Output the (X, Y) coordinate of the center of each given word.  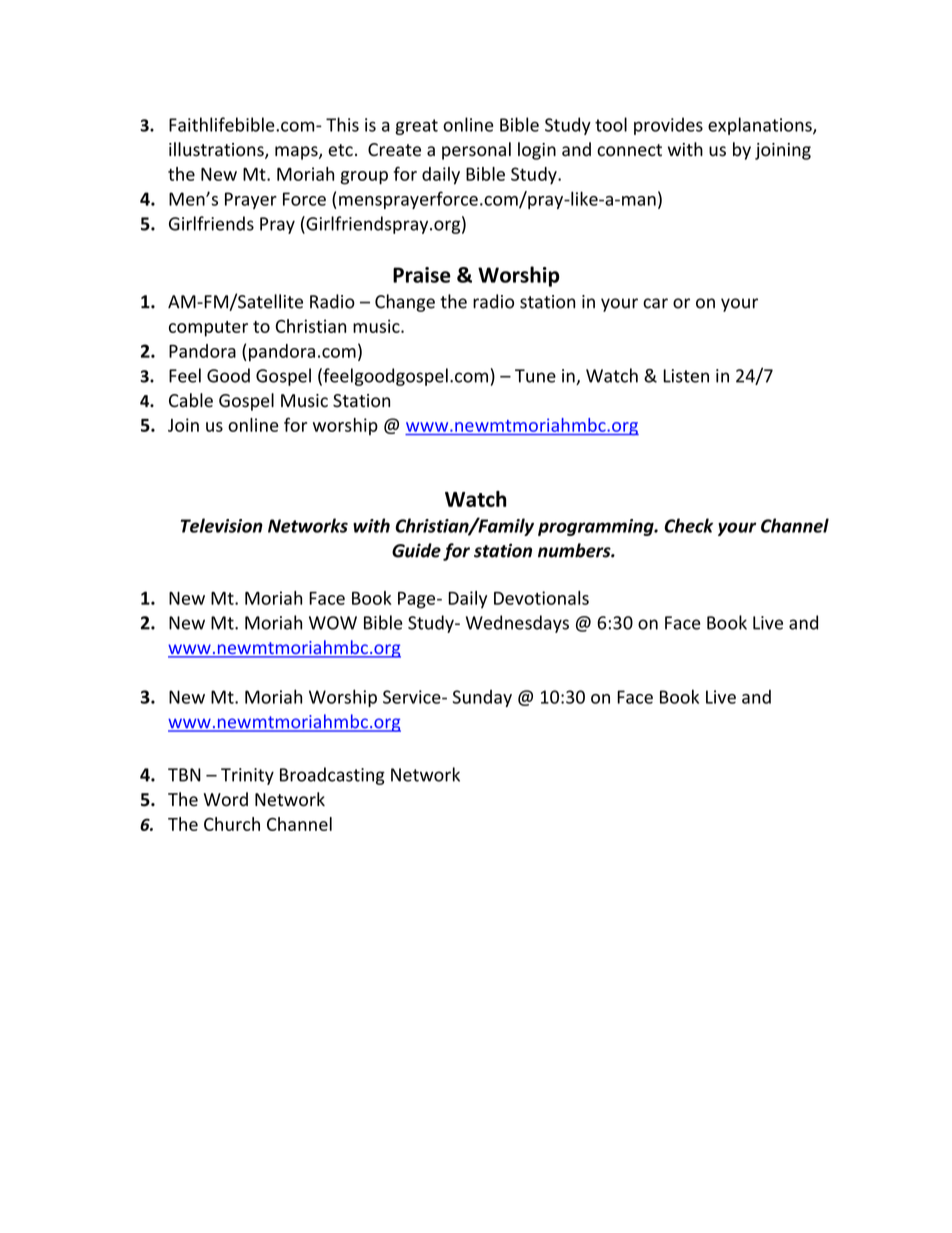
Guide (416, 550)
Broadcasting (332, 776)
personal (476, 151)
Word (226, 799)
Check (688, 525)
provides (668, 126)
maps (297, 153)
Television (222, 525)
